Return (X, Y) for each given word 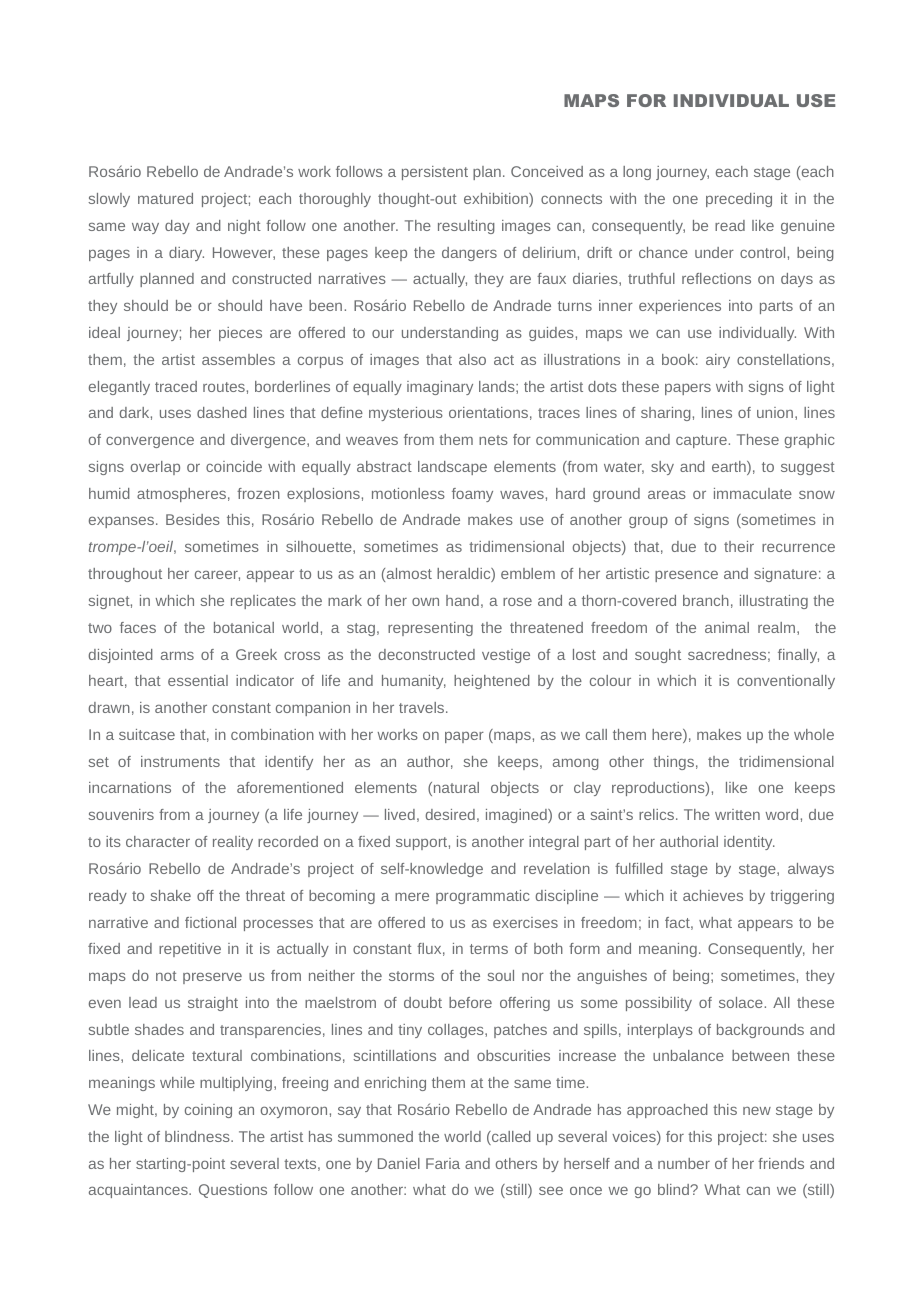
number (684, 1163)
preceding (739, 200)
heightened (492, 682)
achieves (713, 895)
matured (165, 198)
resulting (466, 227)
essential (198, 680)
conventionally (786, 682)
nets (493, 440)
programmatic (483, 897)
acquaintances (139, 1191)
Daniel (399, 1163)
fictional (210, 922)
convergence (150, 442)
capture (701, 441)
